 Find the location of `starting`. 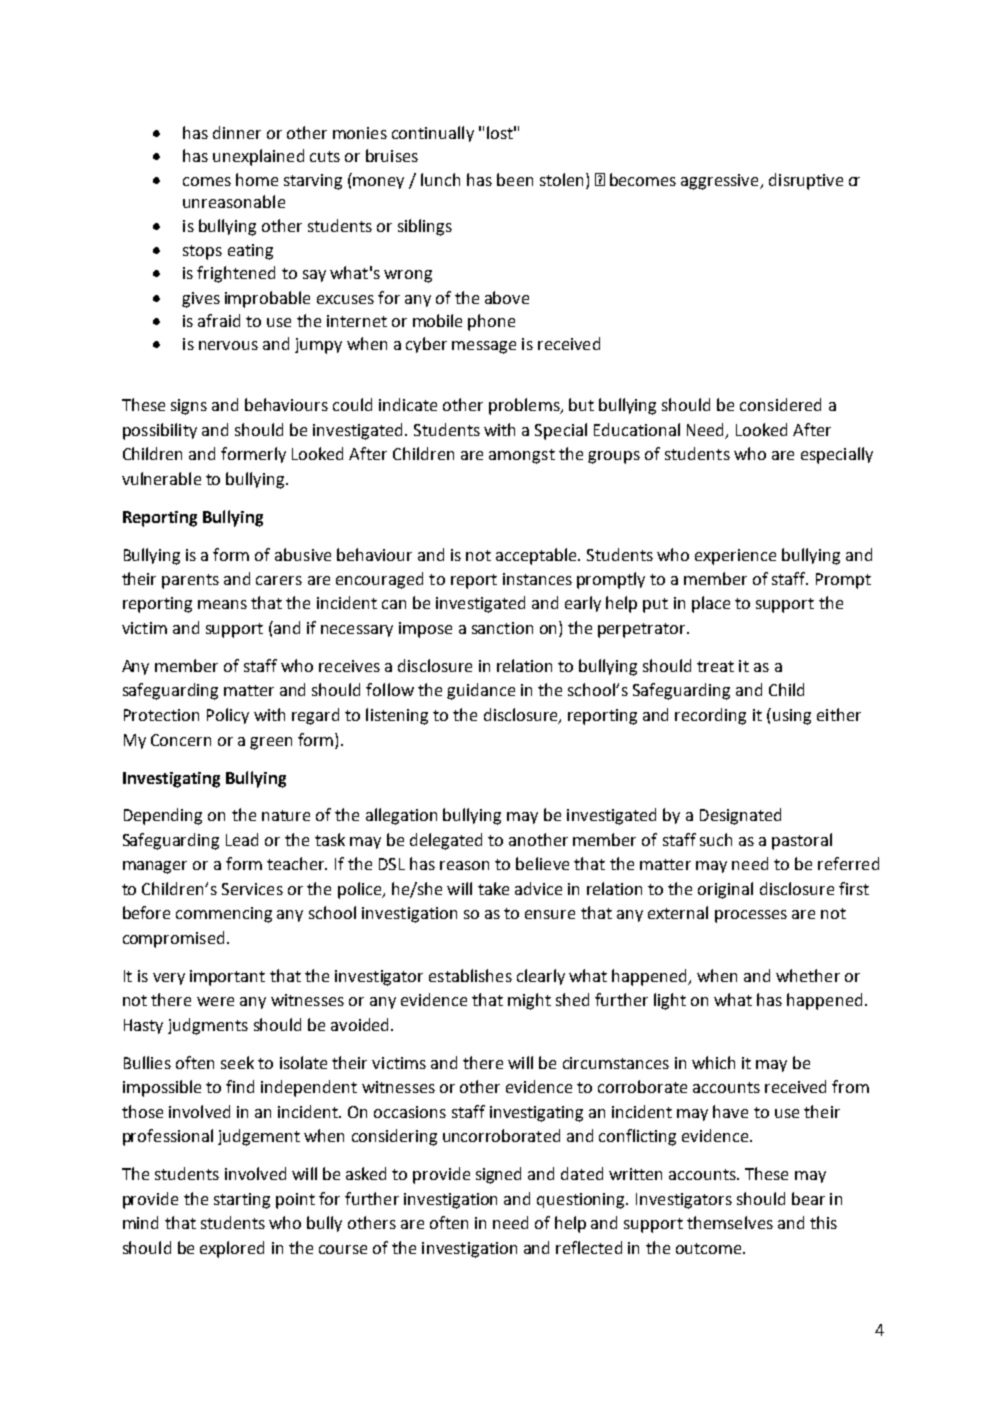

starting is located at coordinates (242, 1201).
